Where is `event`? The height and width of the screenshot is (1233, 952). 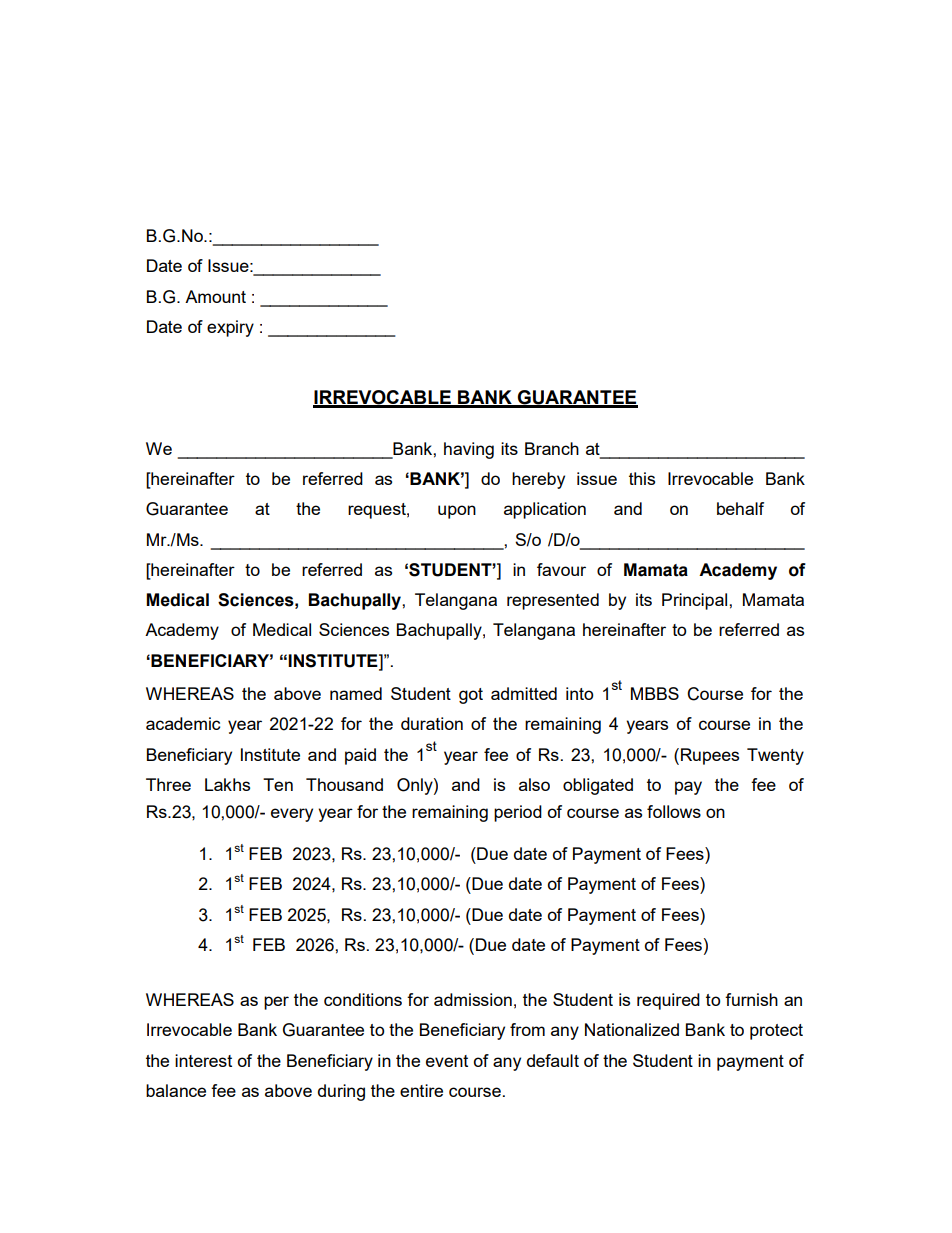 event is located at coordinates (447, 1061).
